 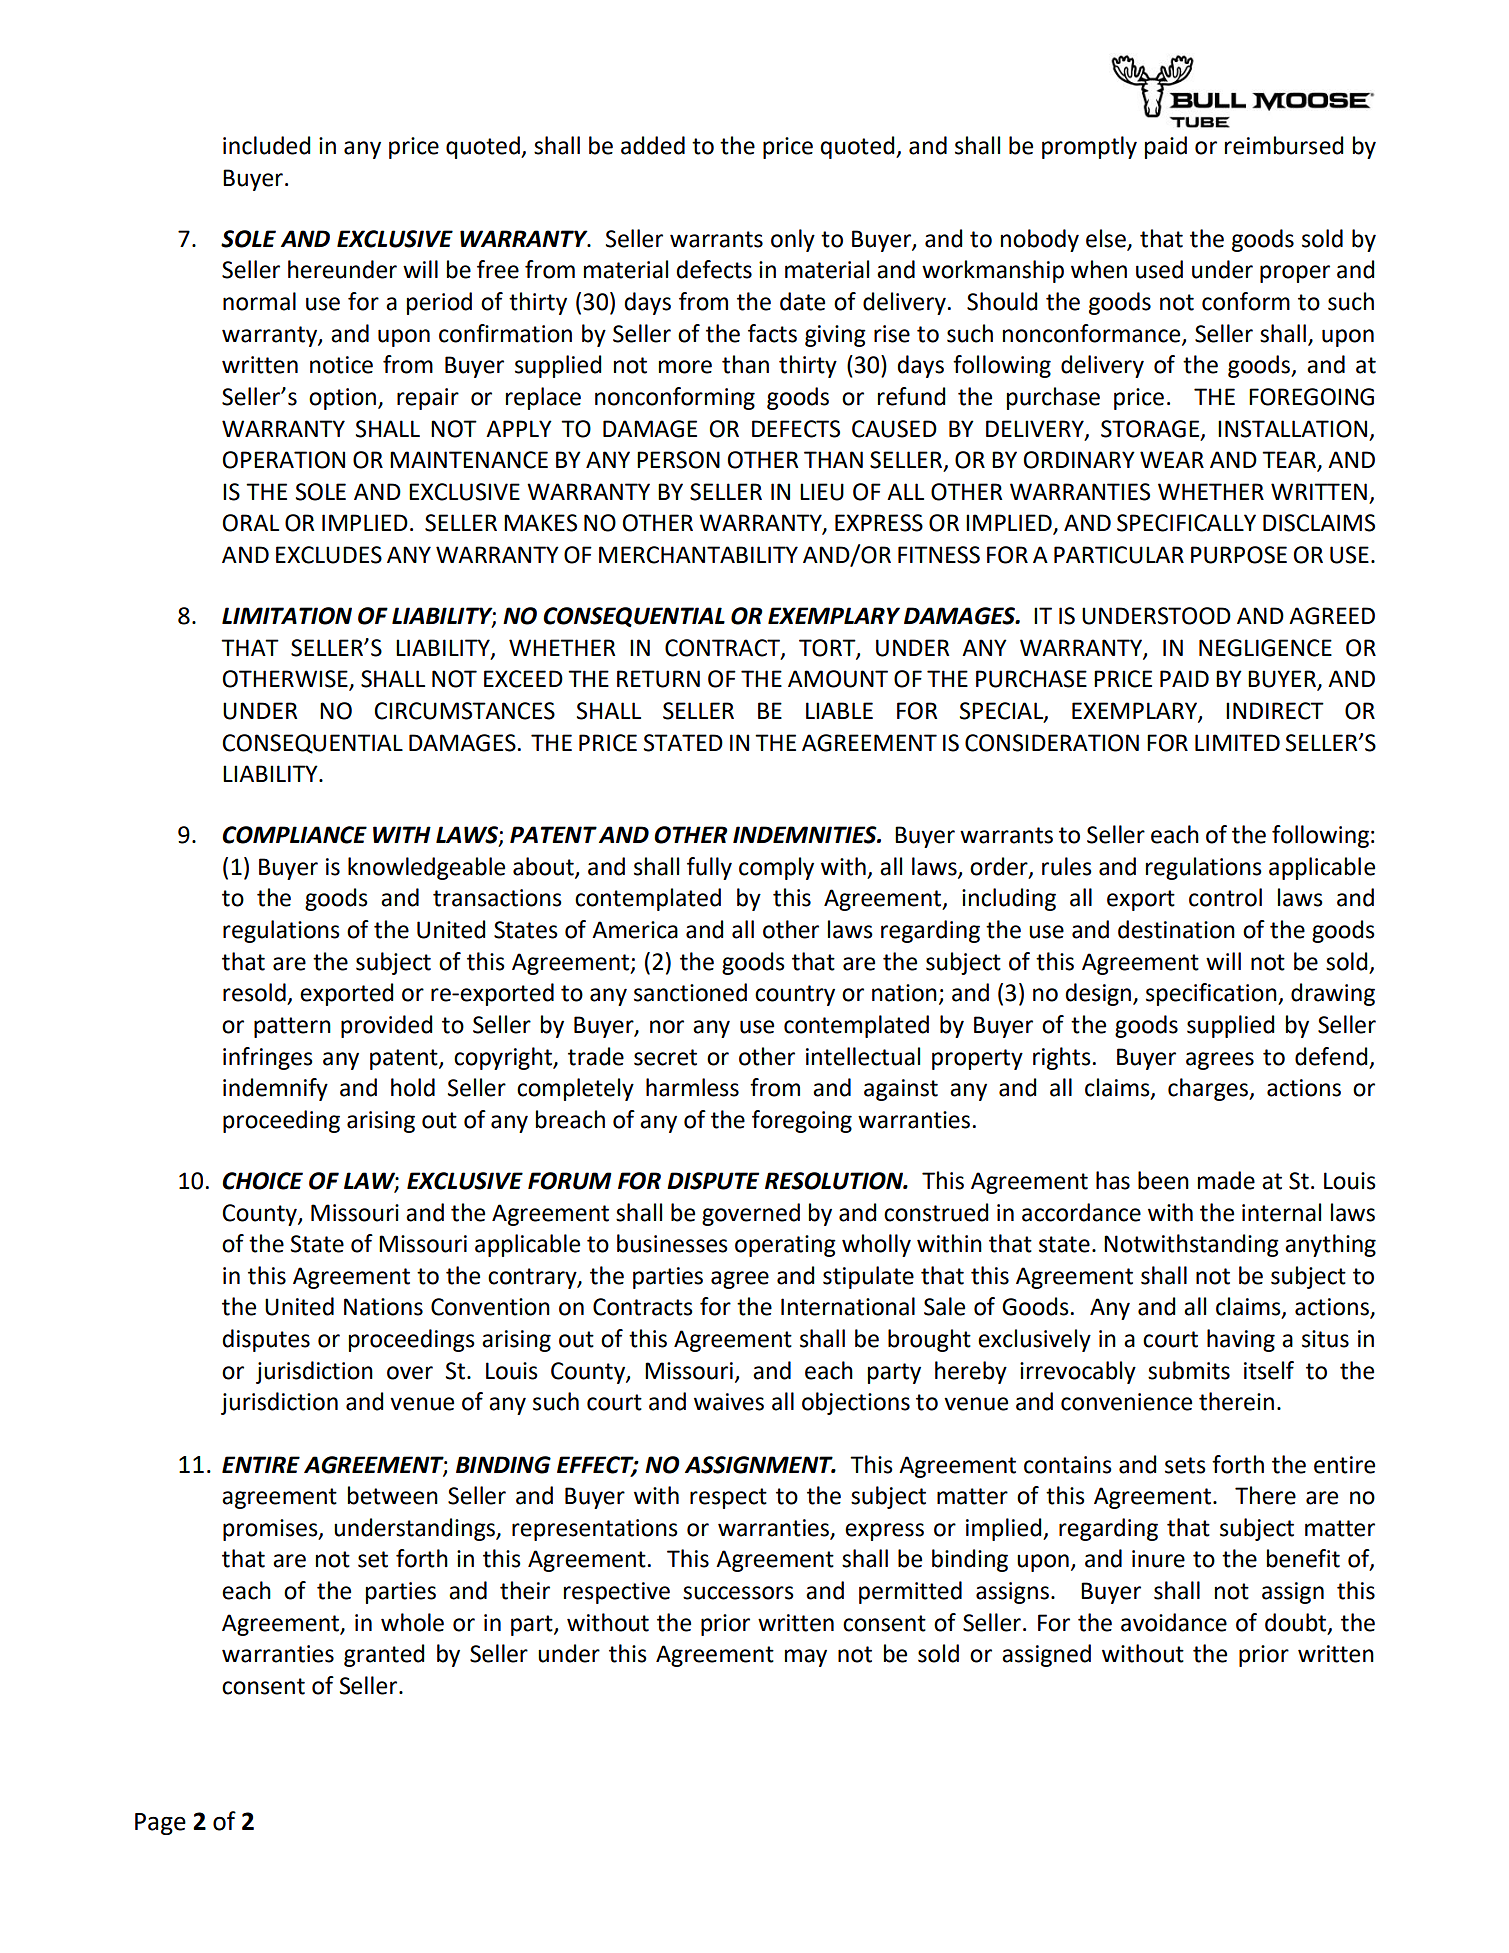 I want to click on included, so click(x=267, y=145).
